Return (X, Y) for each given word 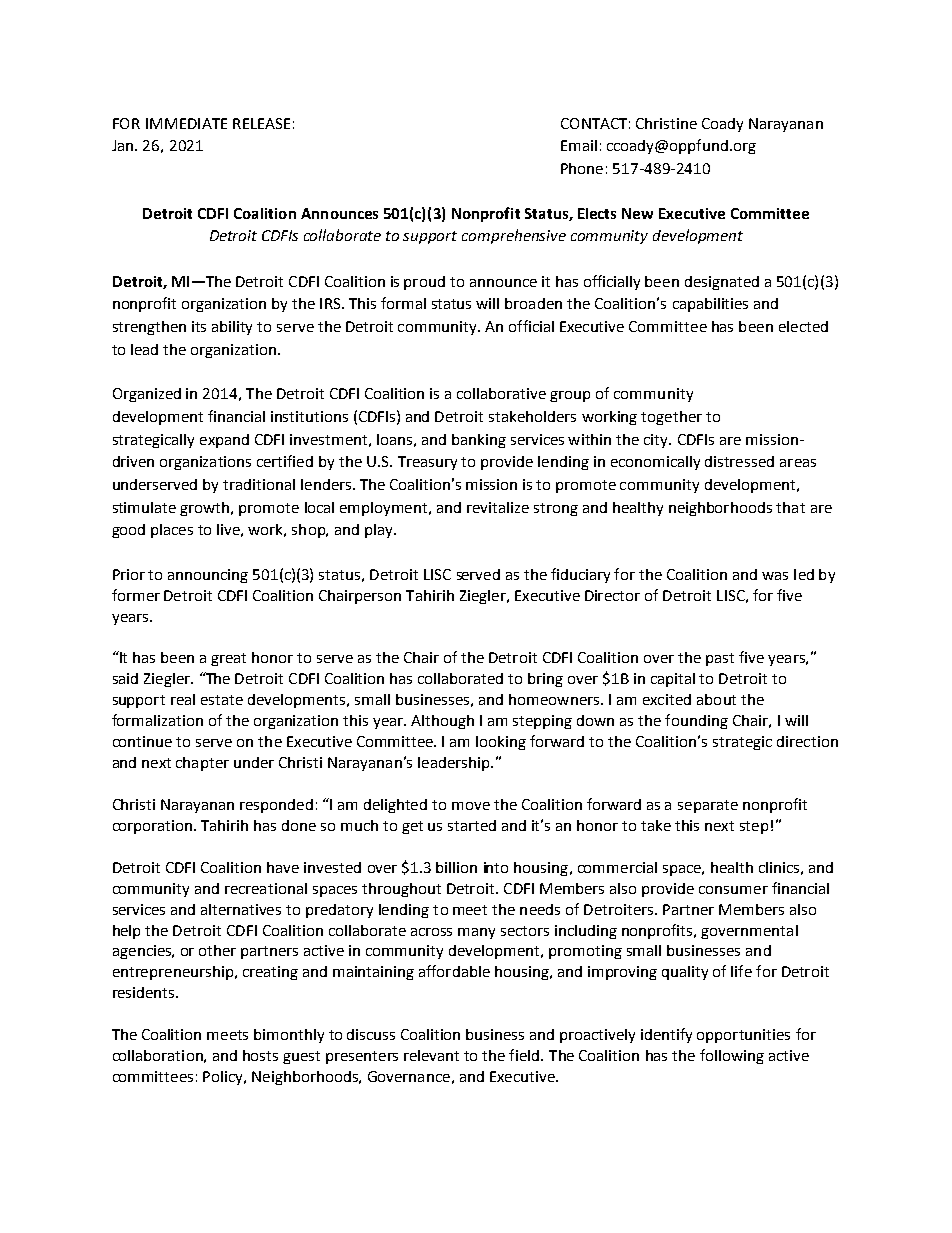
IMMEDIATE (186, 123)
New (637, 213)
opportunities (743, 1036)
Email (579, 145)
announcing (208, 576)
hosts (260, 1055)
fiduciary (580, 575)
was (775, 576)
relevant (431, 1055)
